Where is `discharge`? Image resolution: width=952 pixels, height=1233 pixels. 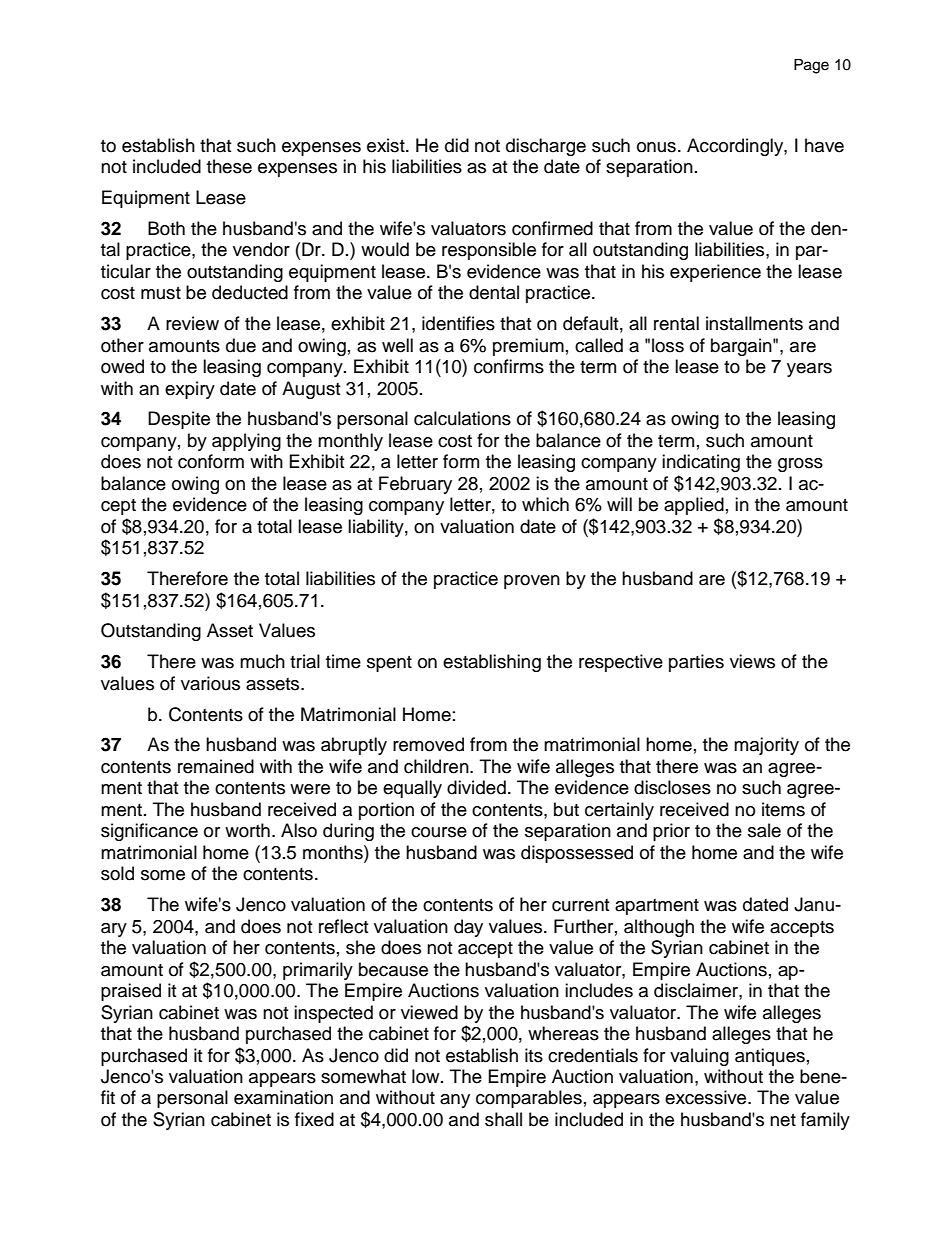
discharge is located at coordinates (546, 147).
